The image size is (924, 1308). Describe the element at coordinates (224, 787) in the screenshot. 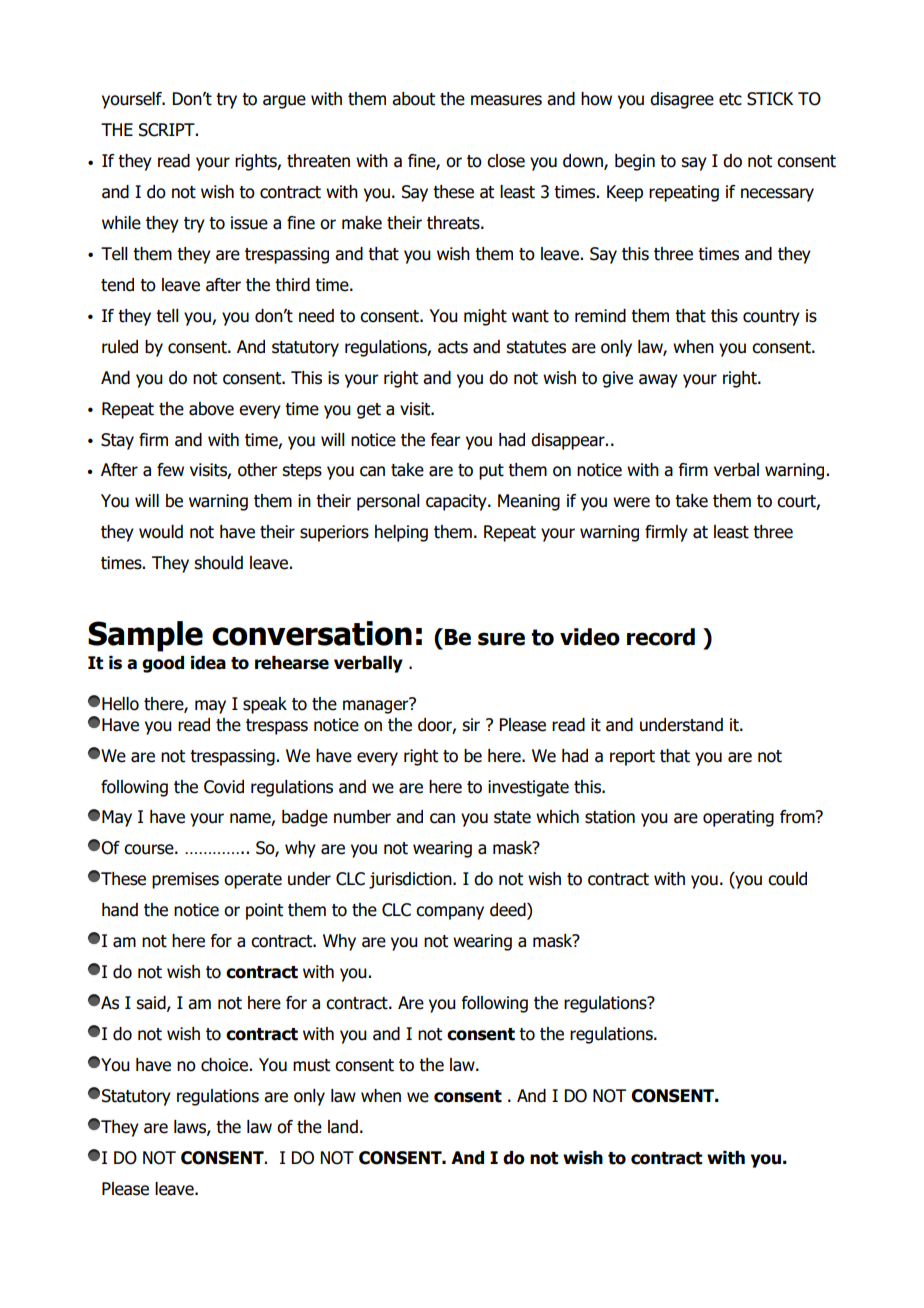

I see `Covid` at that location.
